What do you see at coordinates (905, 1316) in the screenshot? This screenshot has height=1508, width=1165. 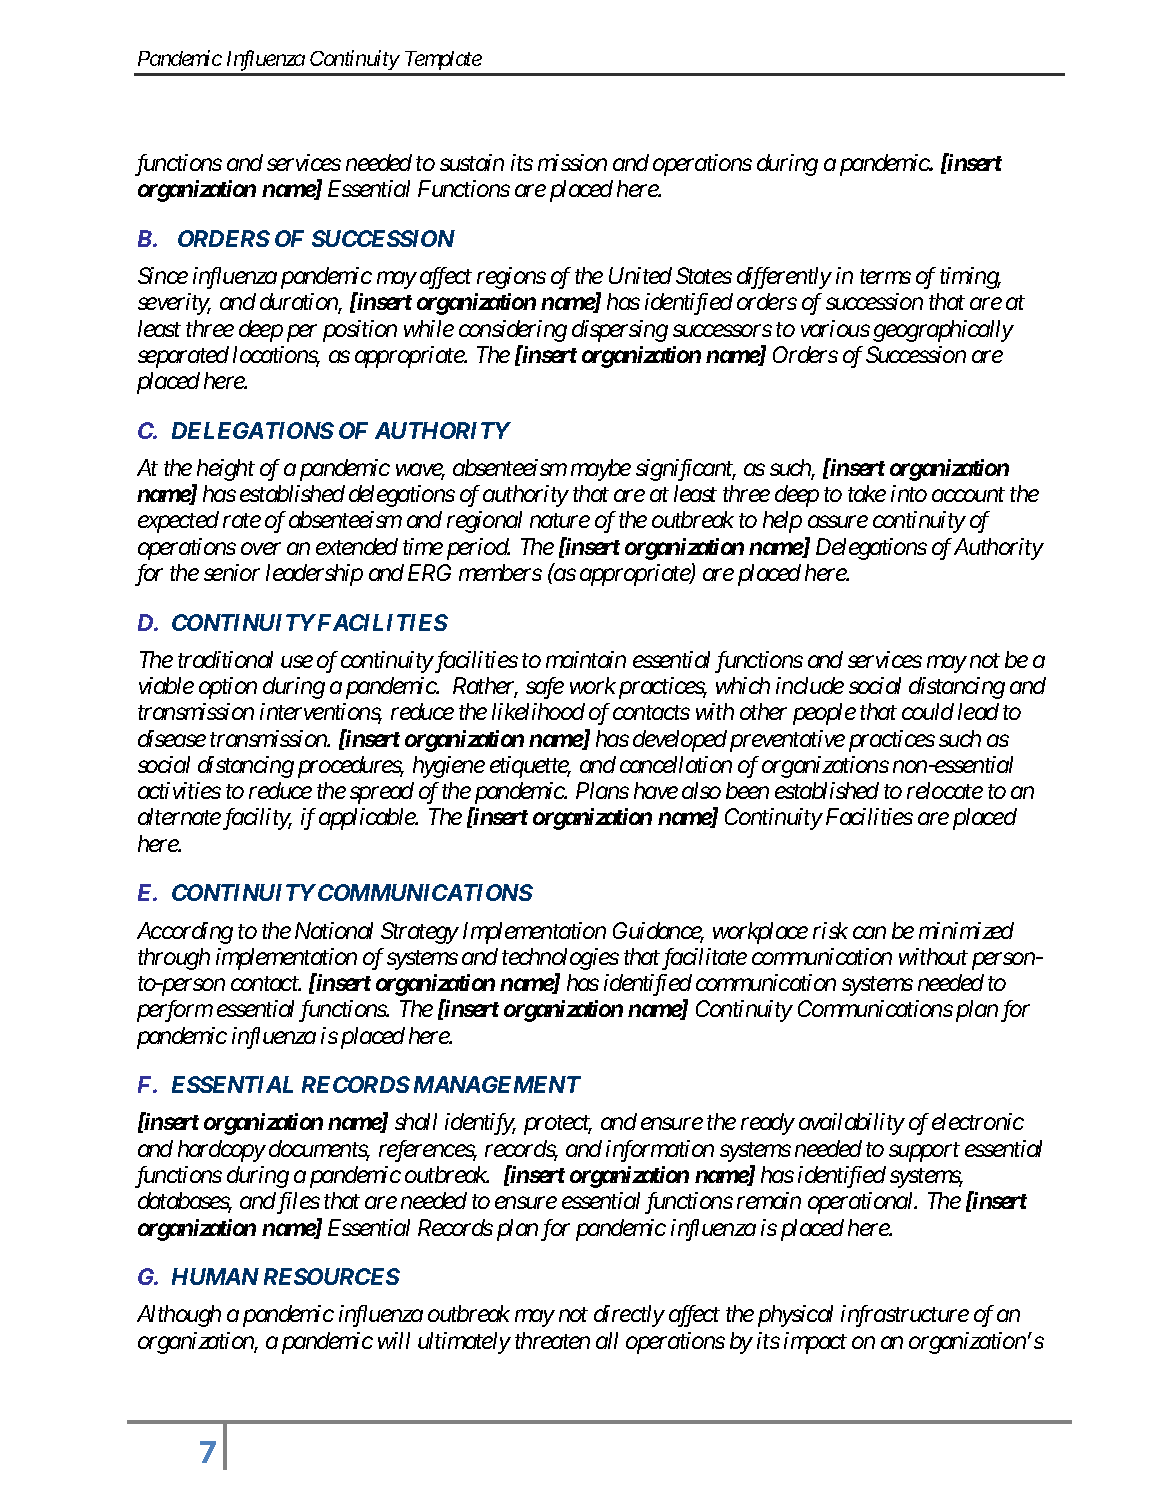 I see `infrastructure` at bounding box center [905, 1316].
